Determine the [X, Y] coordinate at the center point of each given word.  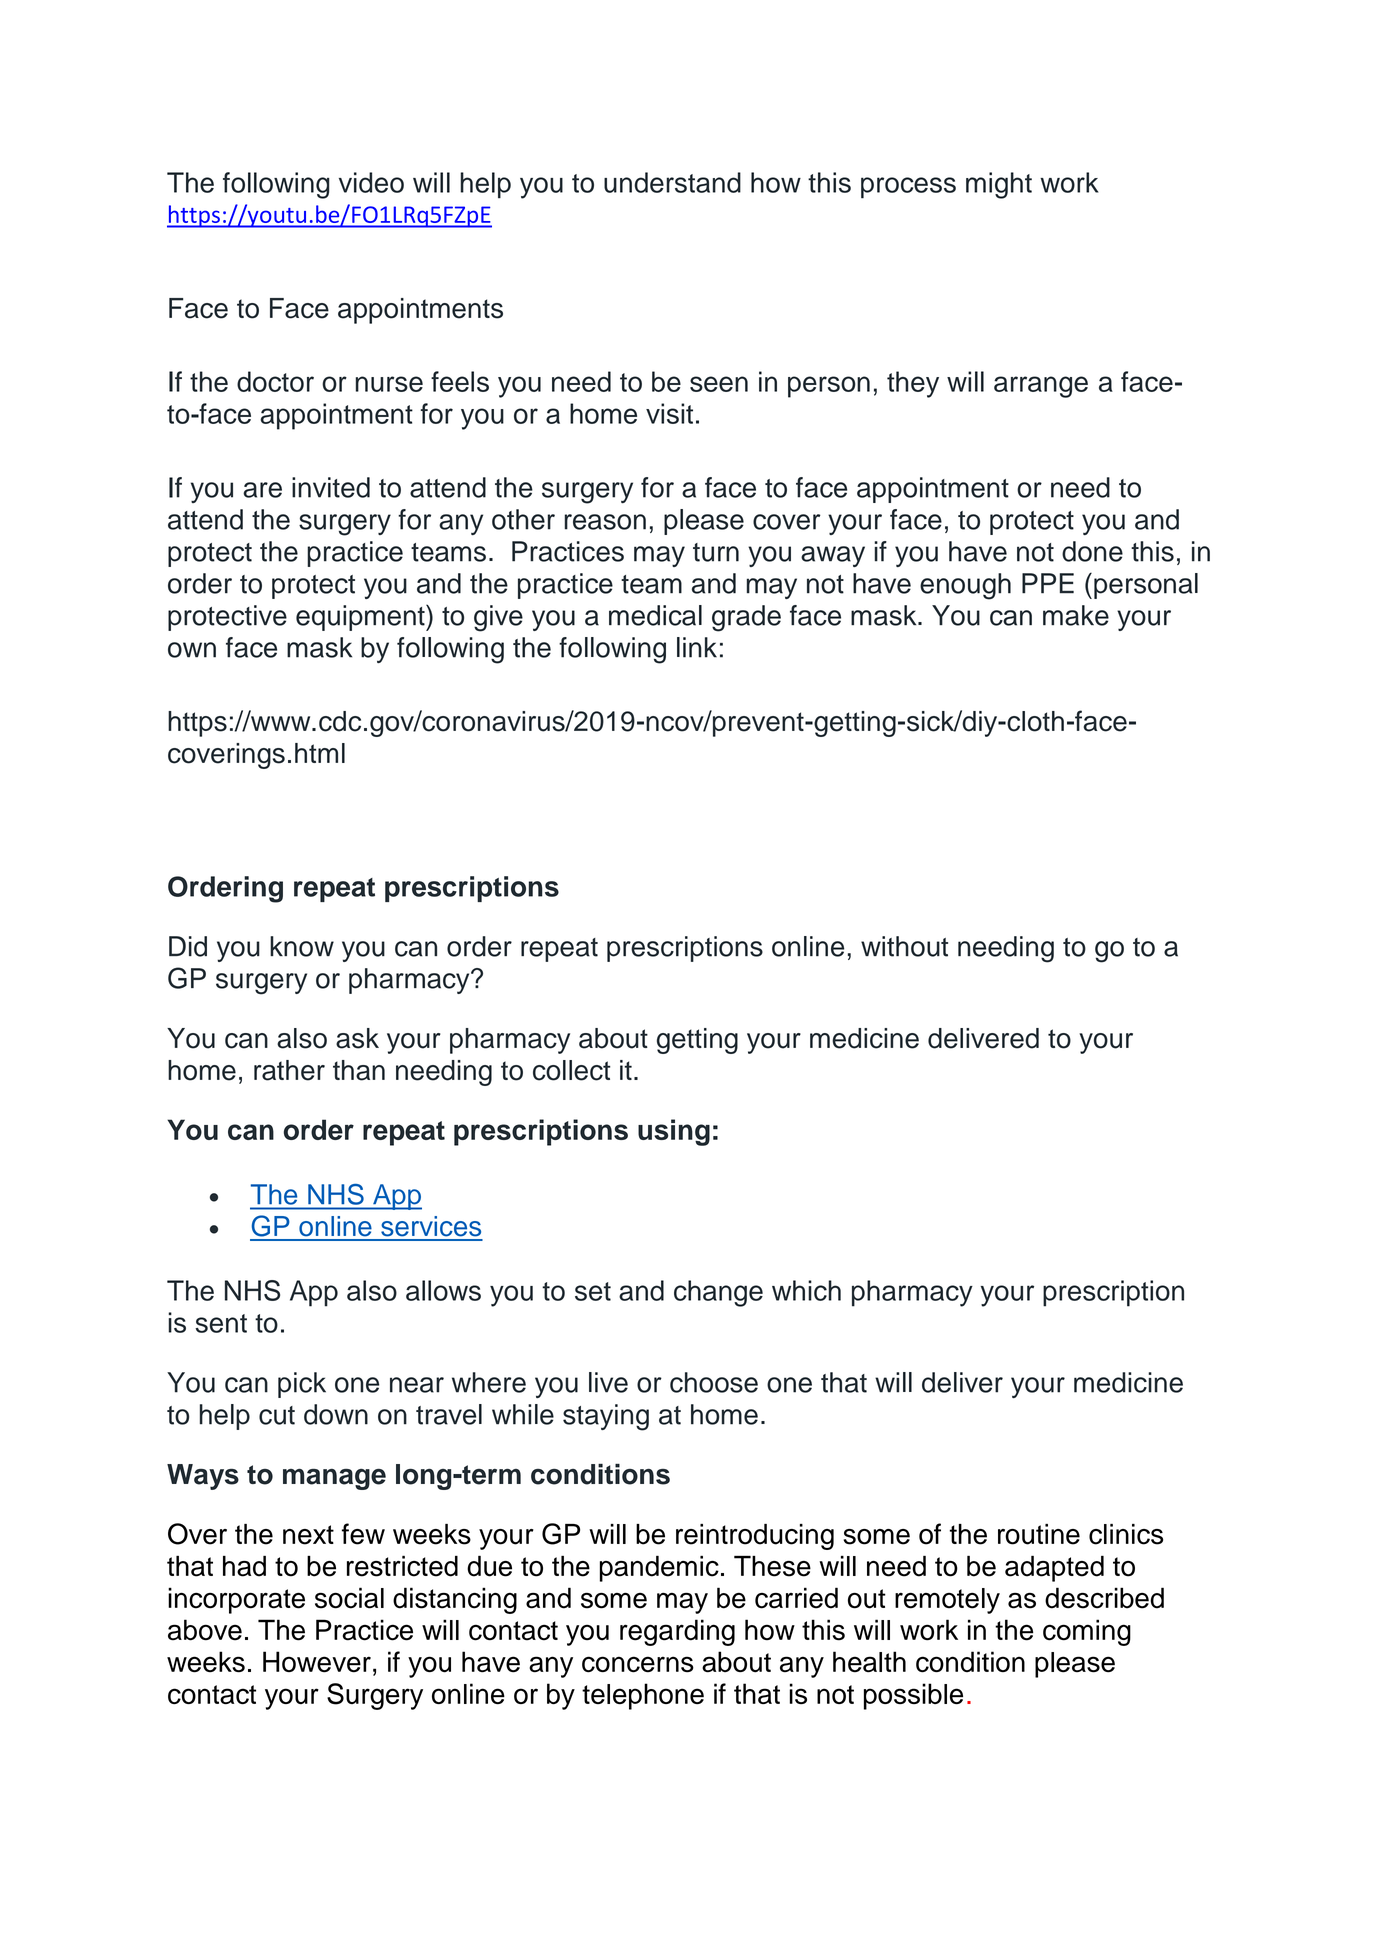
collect [571, 1070]
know [302, 946]
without [904, 946]
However [317, 1662]
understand [672, 182]
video [371, 182]
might [999, 185]
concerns [638, 1664]
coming [1087, 1632]
